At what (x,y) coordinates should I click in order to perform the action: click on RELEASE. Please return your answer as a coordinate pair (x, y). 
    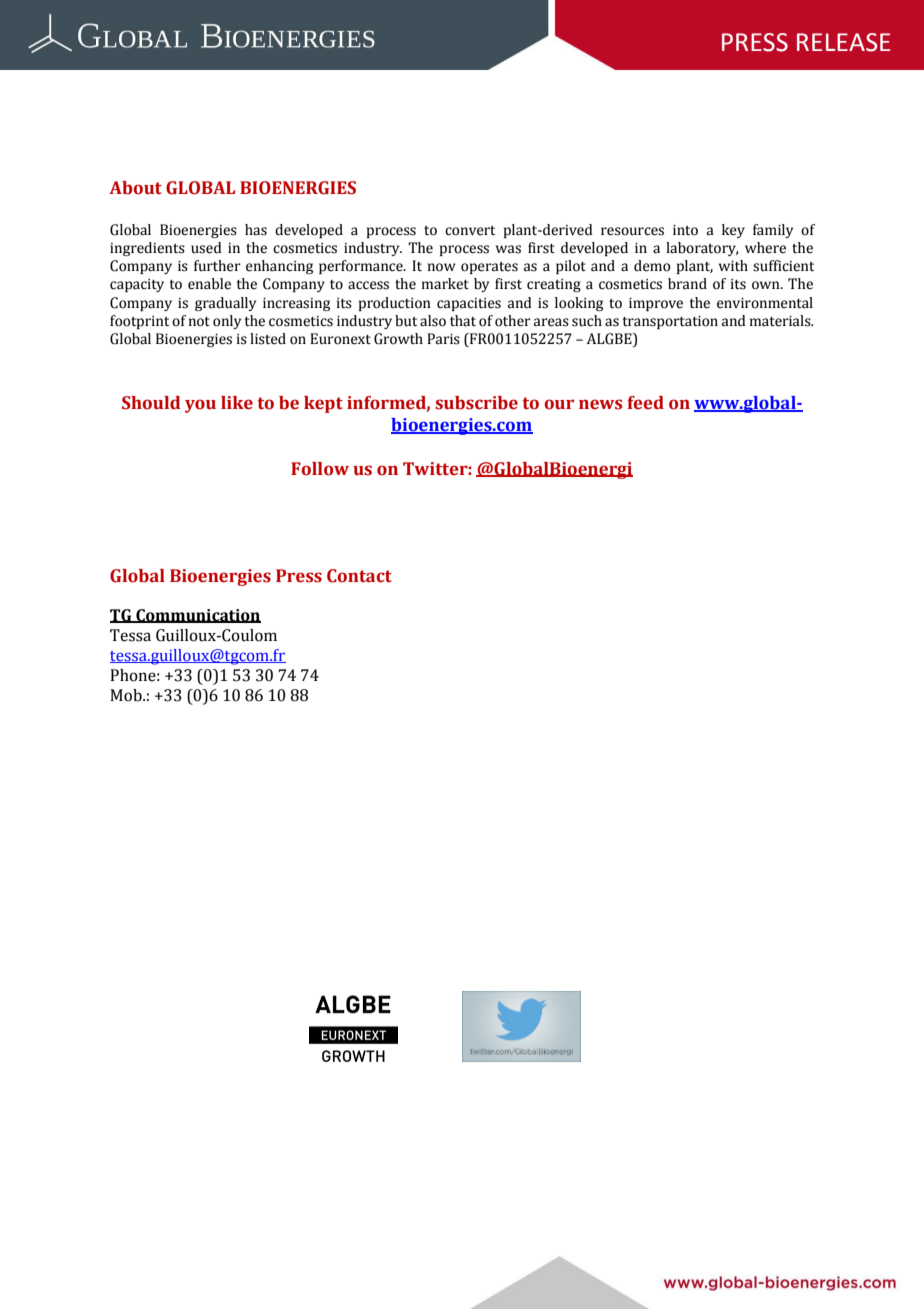
    Looking at the image, I should click on (843, 42).
